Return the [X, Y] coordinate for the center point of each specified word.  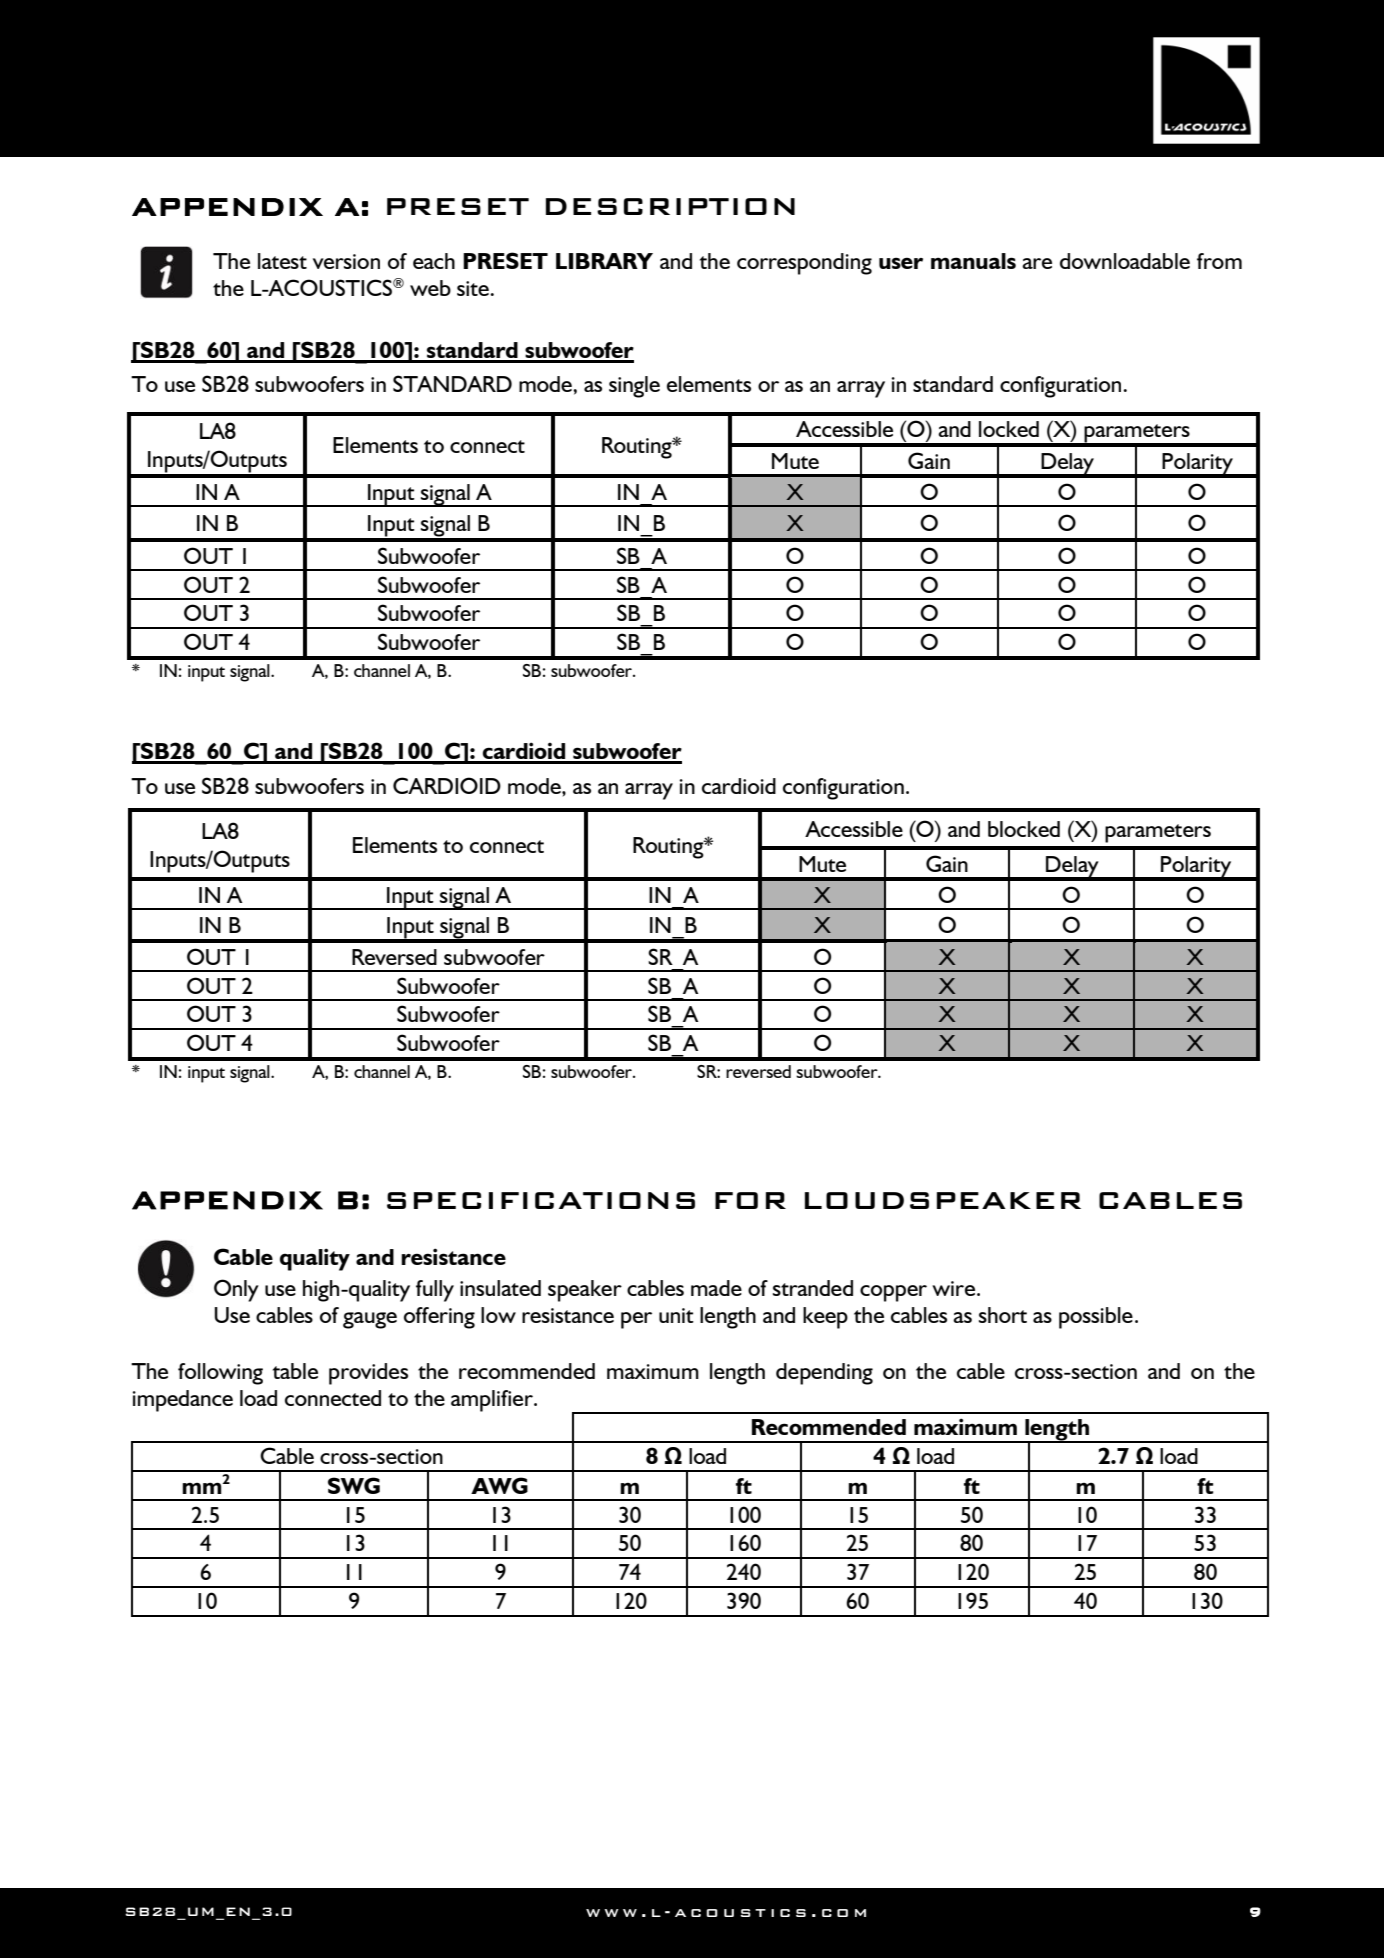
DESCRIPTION [670, 206]
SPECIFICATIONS [541, 1200]
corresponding [804, 264]
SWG [354, 1485]
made [716, 1288]
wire [955, 1288]
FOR [750, 1200]
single [634, 387]
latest [282, 261]
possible [1096, 1318]
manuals [973, 261]
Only [236, 1290]
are [1037, 263]
